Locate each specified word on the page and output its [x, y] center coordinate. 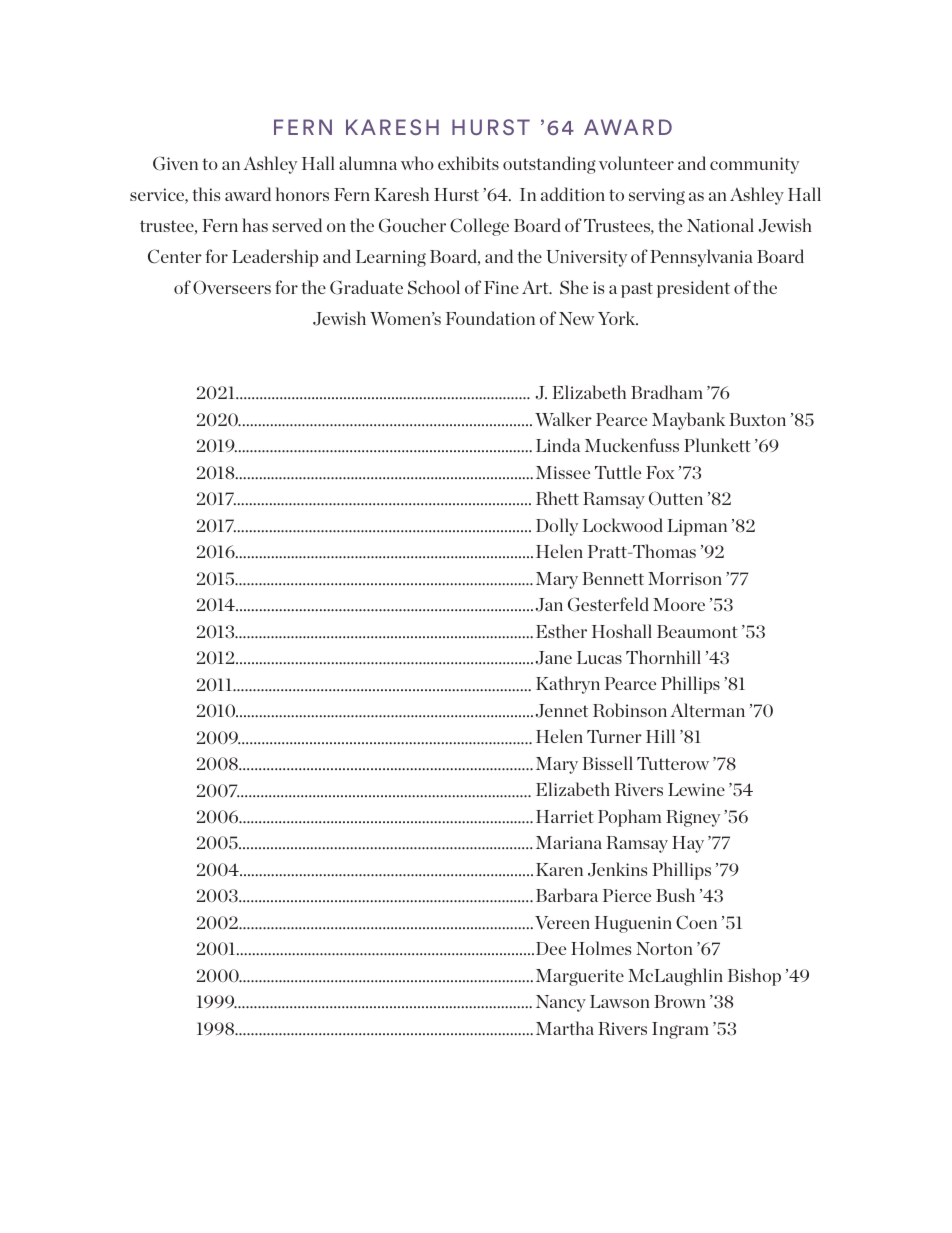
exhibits [468, 163]
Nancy [561, 1003]
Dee [551, 948]
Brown [680, 1001]
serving [657, 196]
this [206, 194]
